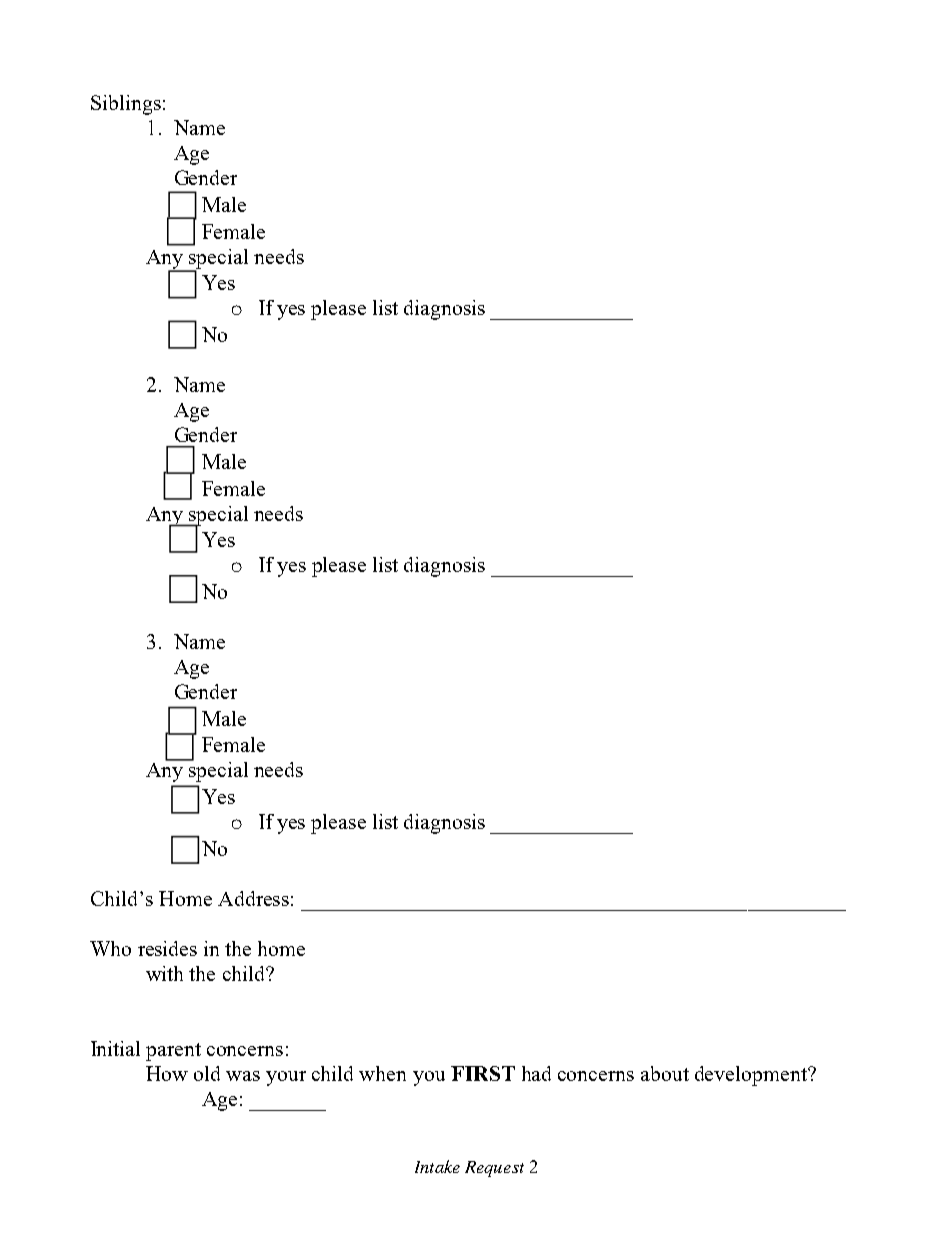 The width and height of the image is (952, 1233). I want to click on your, so click(286, 1078).
